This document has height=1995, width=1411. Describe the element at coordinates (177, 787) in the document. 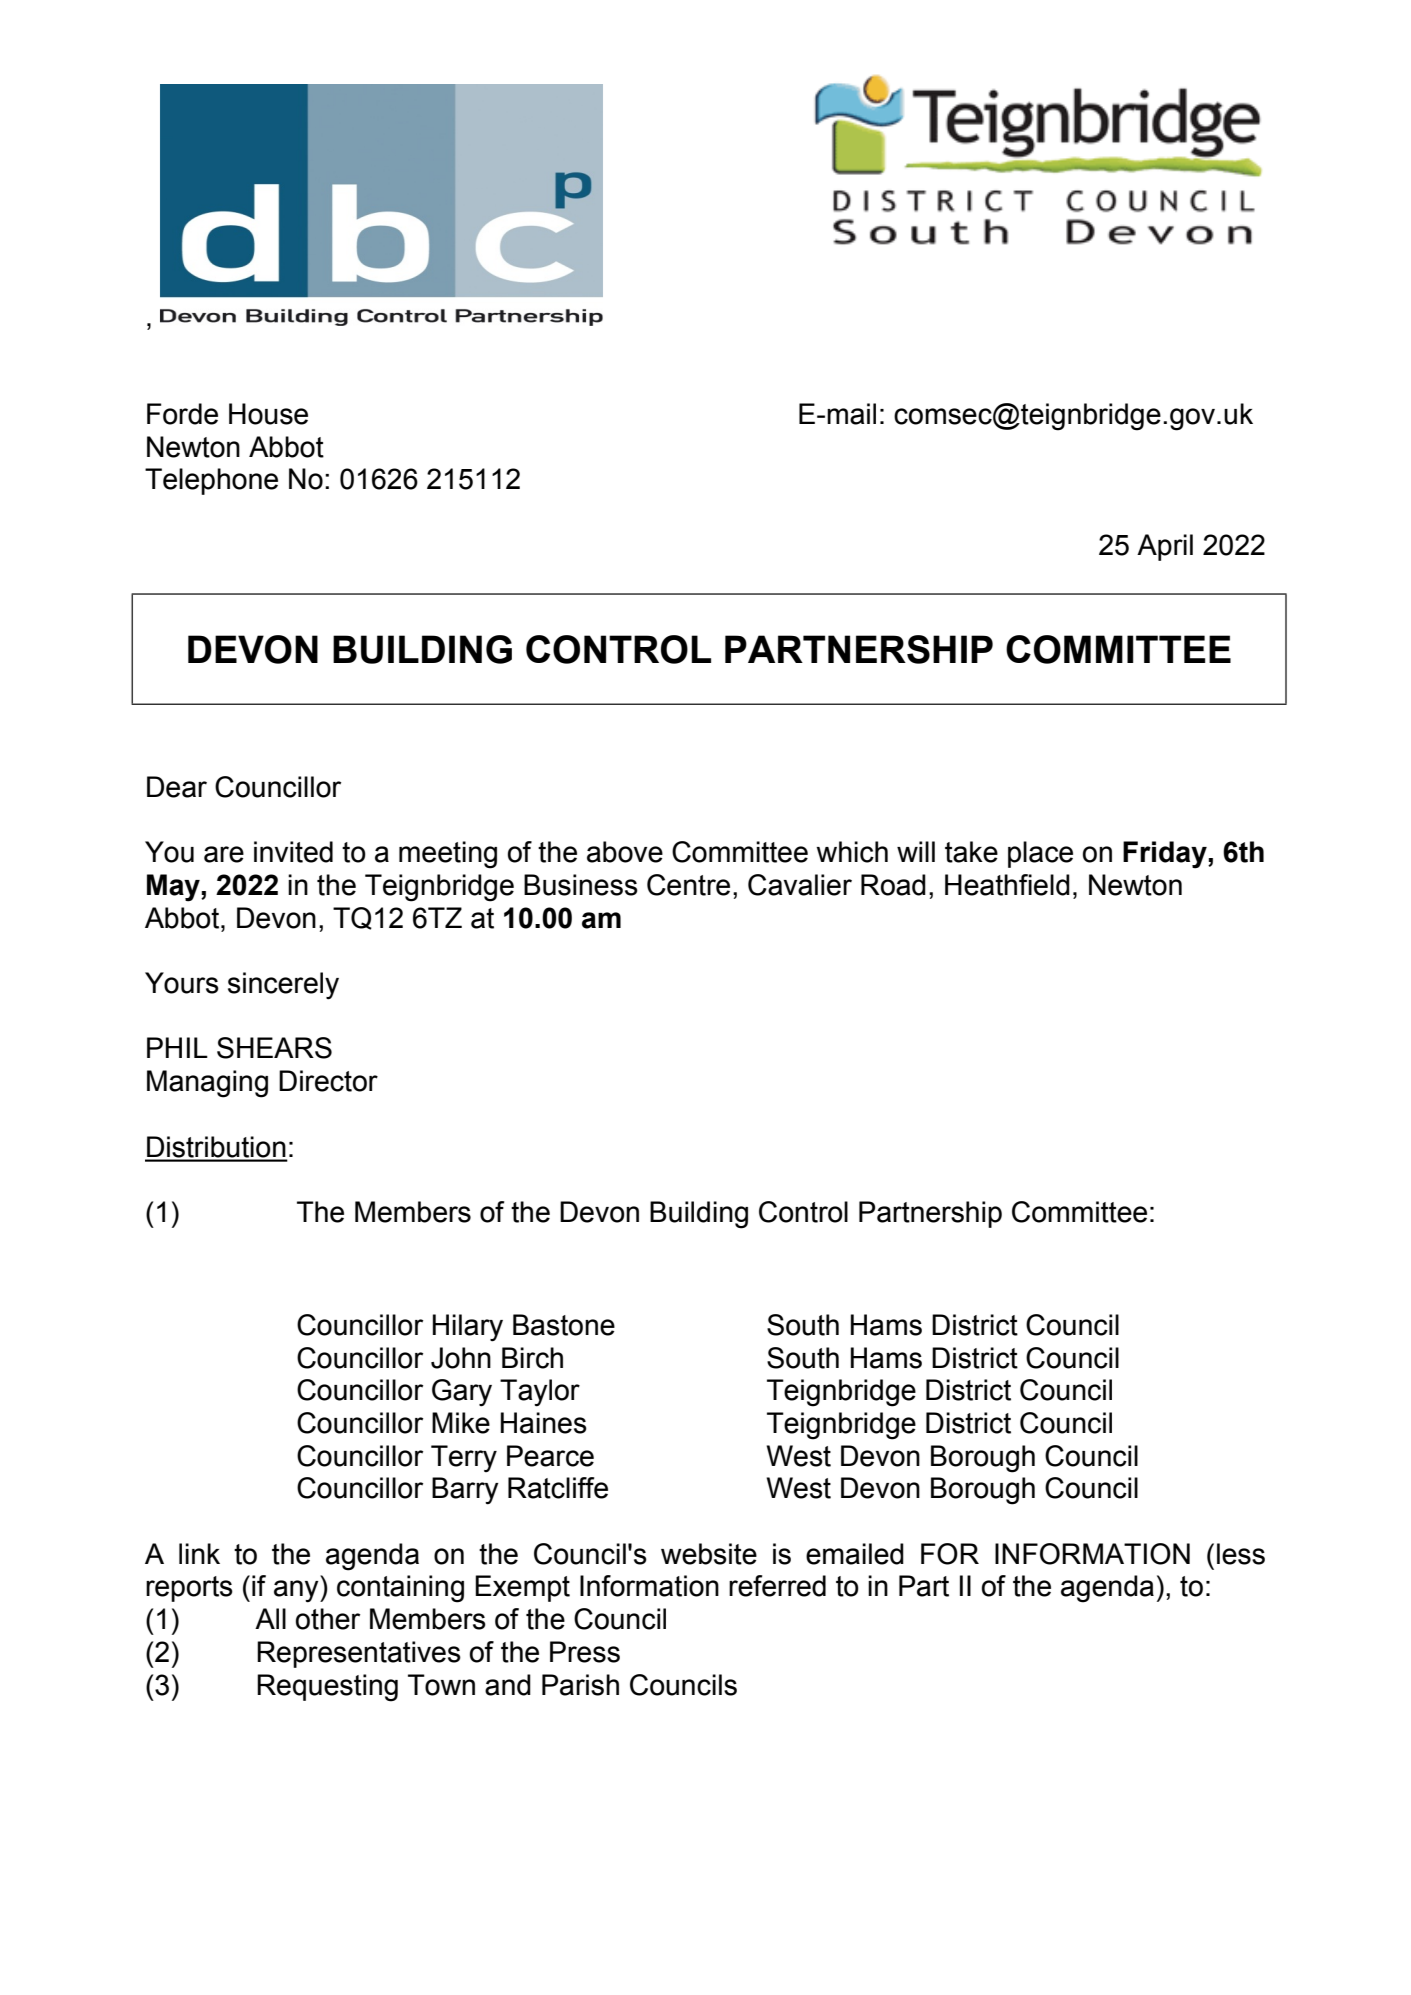

I see `Dear` at that location.
